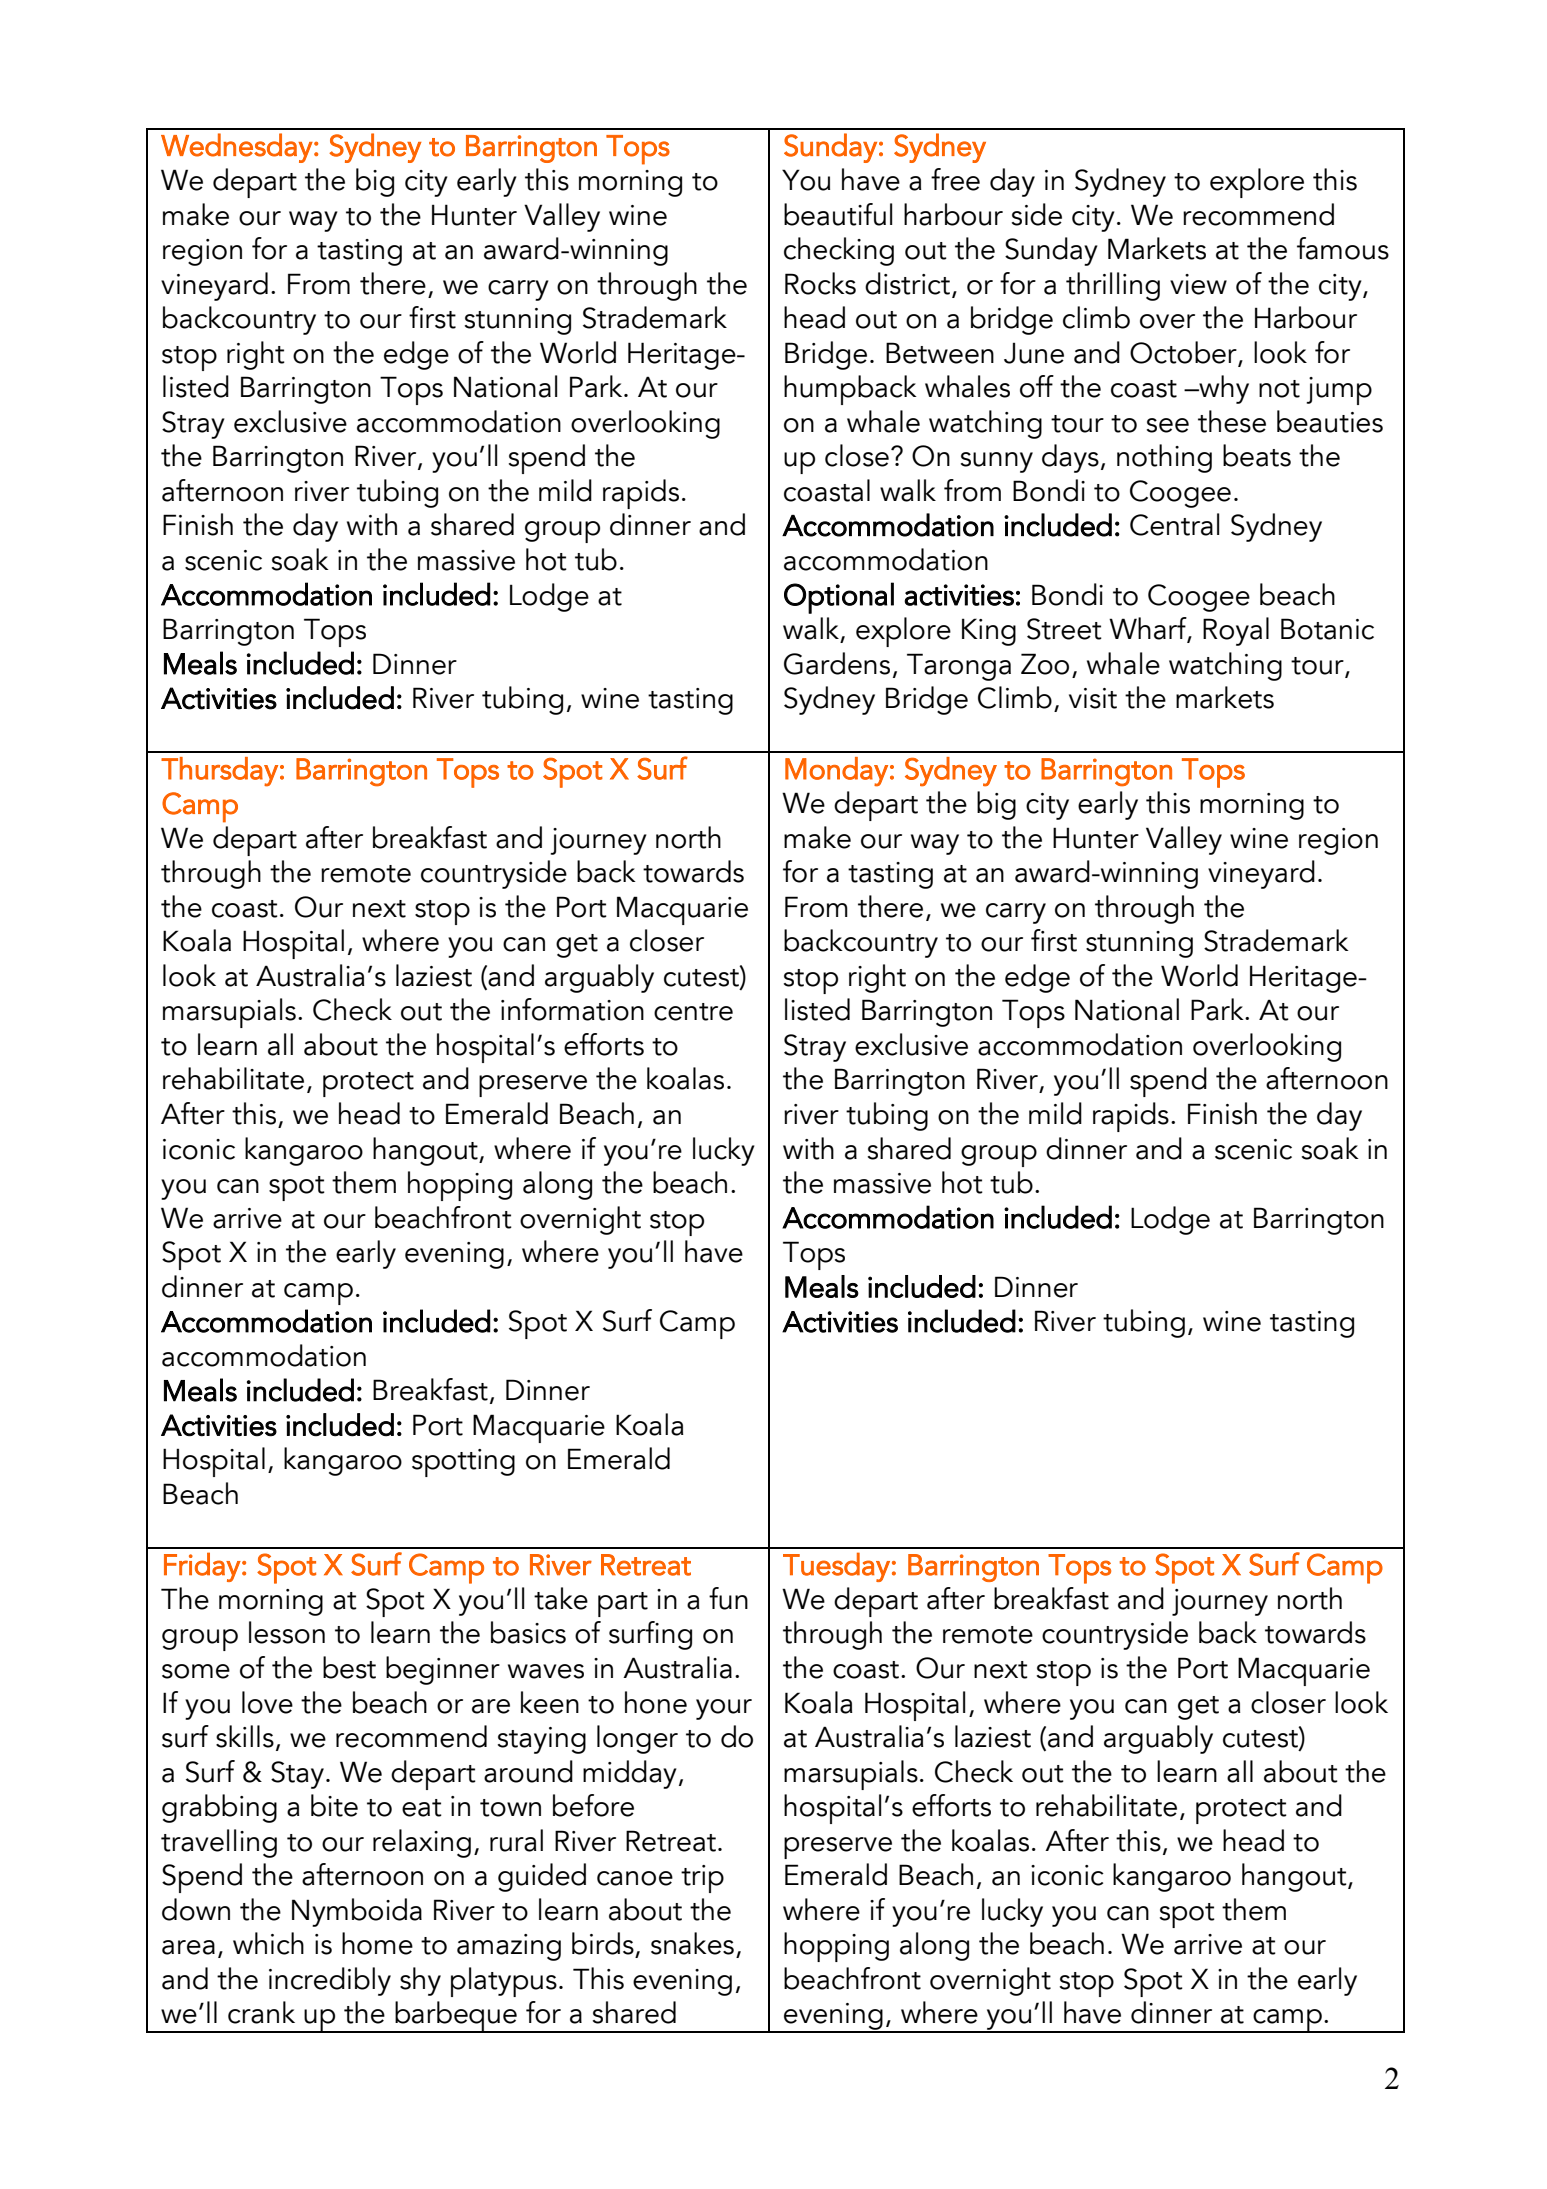 The width and height of the screenshot is (1547, 2189). What do you see at coordinates (836, 1567) in the screenshot?
I see `Tuesday` at bounding box center [836, 1567].
